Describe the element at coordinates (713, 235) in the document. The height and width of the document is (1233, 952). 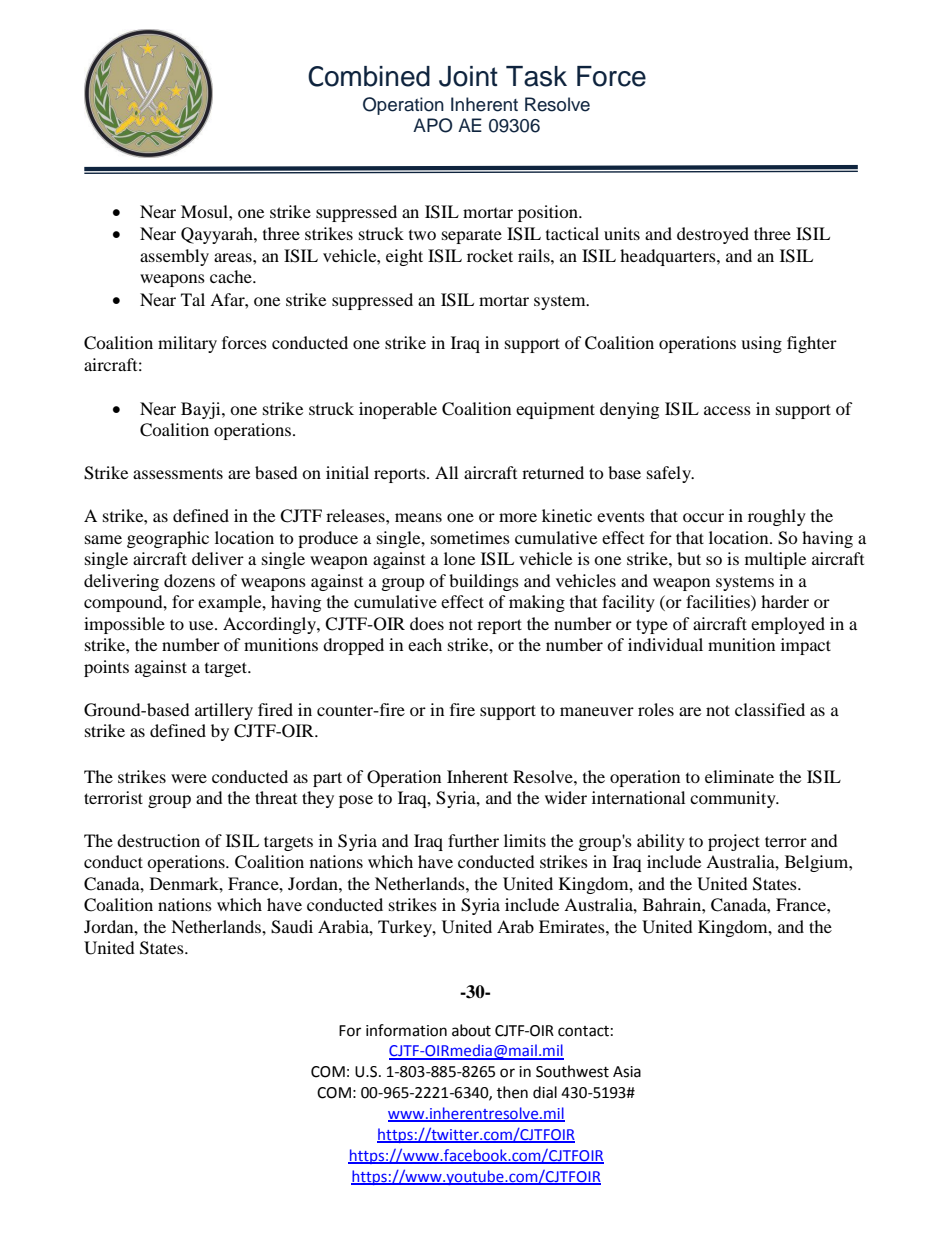
I see `destroyed` at that location.
